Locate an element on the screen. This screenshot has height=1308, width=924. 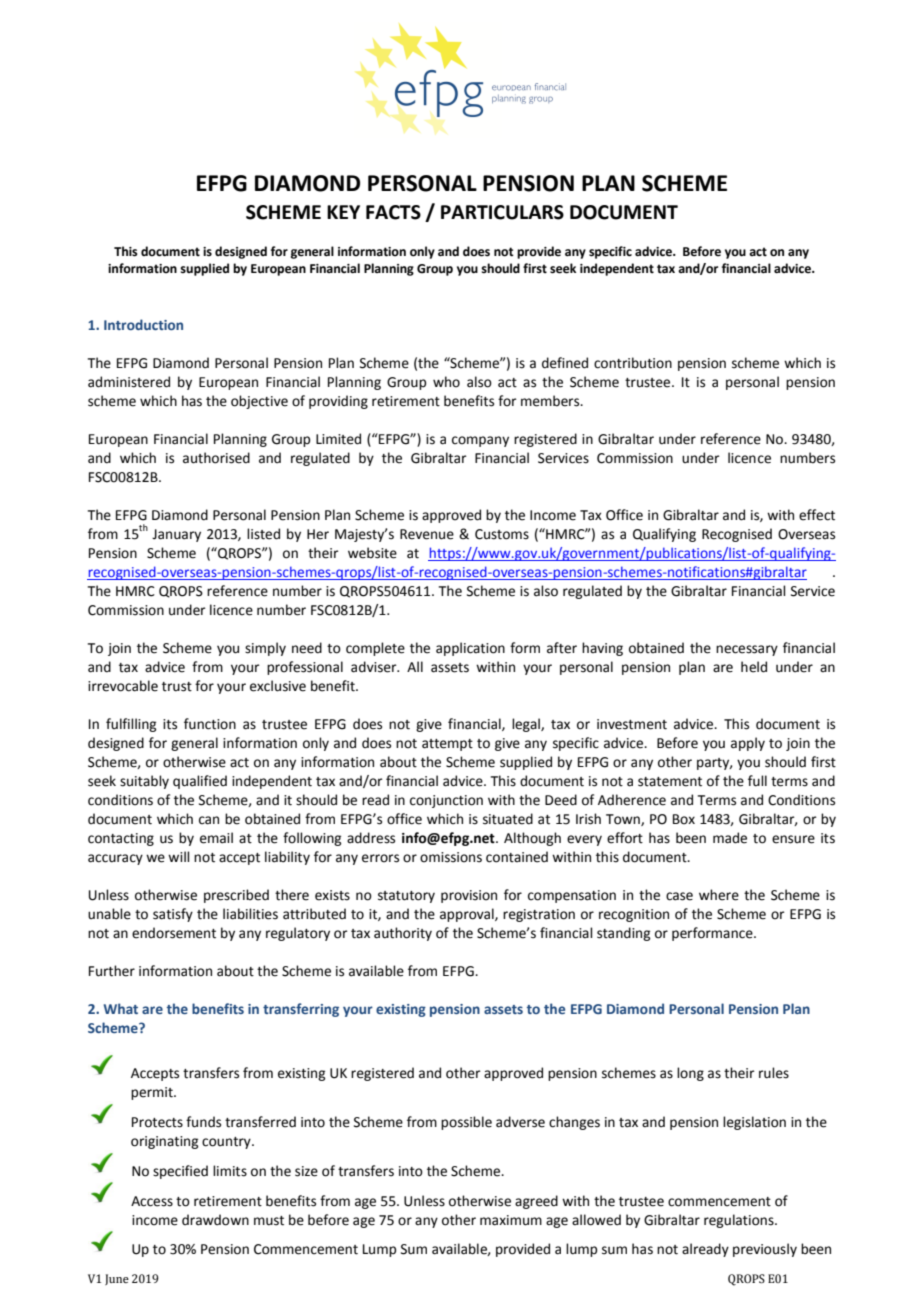
apply is located at coordinates (748, 744).
